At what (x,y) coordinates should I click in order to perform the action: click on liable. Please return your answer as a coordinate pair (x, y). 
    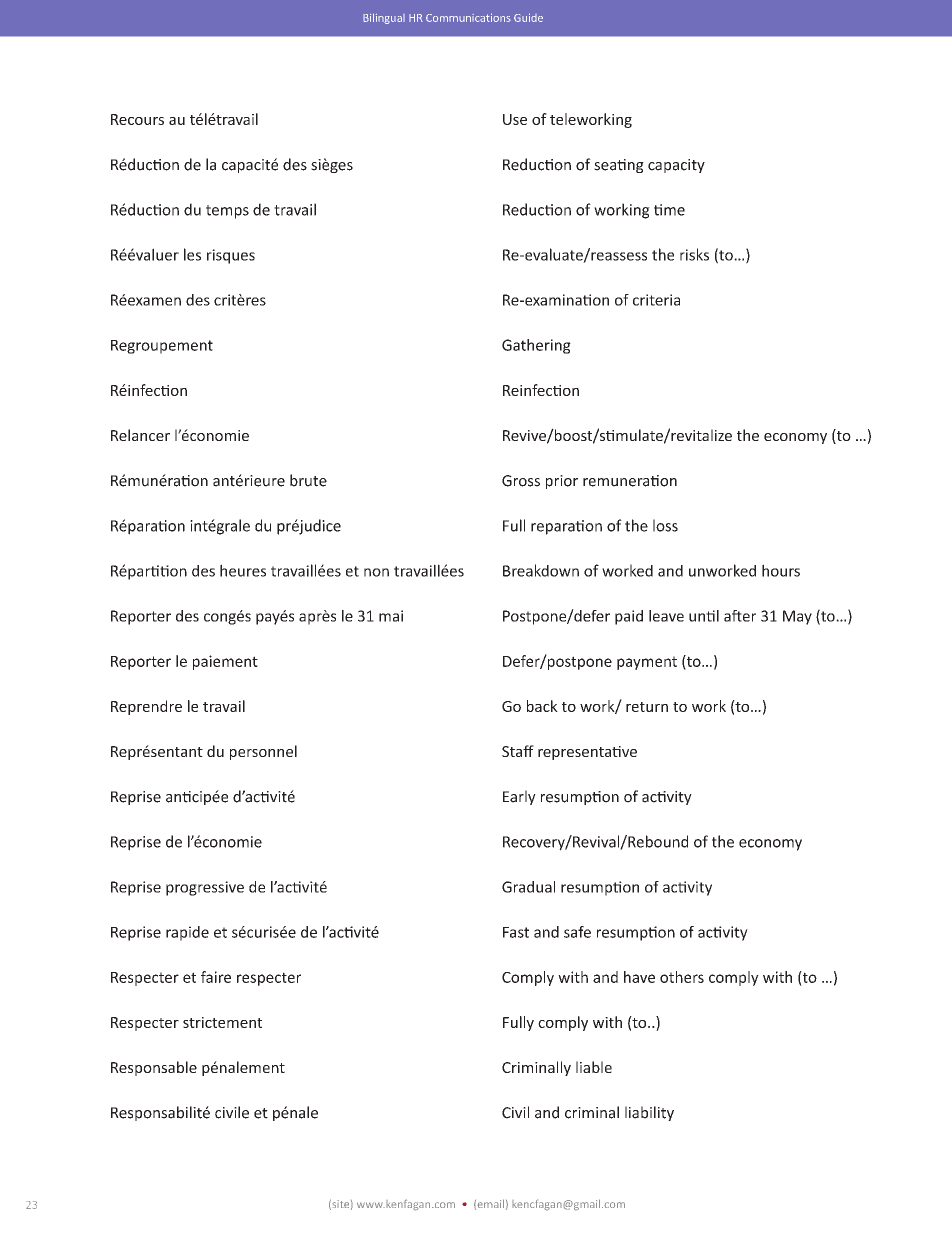
    Looking at the image, I should click on (594, 1067).
